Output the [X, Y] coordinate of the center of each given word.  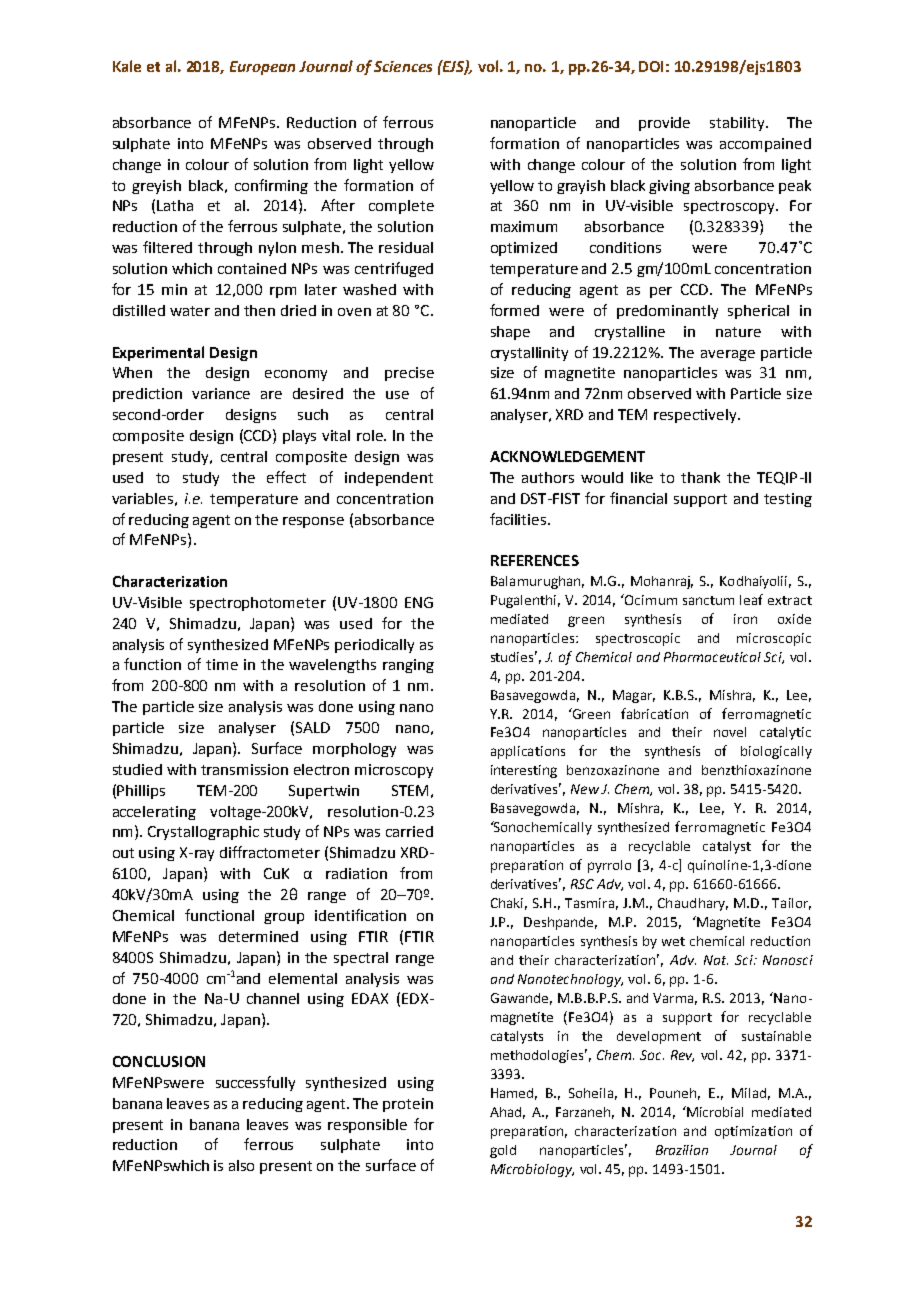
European [262, 68]
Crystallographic [203, 833]
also [241, 1165]
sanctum [708, 600]
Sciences [403, 66]
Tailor [791, 904]
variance [221, 393]
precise [409, 374]
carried [409, 831]
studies [514, 656]
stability [738, 124]
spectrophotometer [258, 604]
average [728, 355]
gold [503, 1151]
